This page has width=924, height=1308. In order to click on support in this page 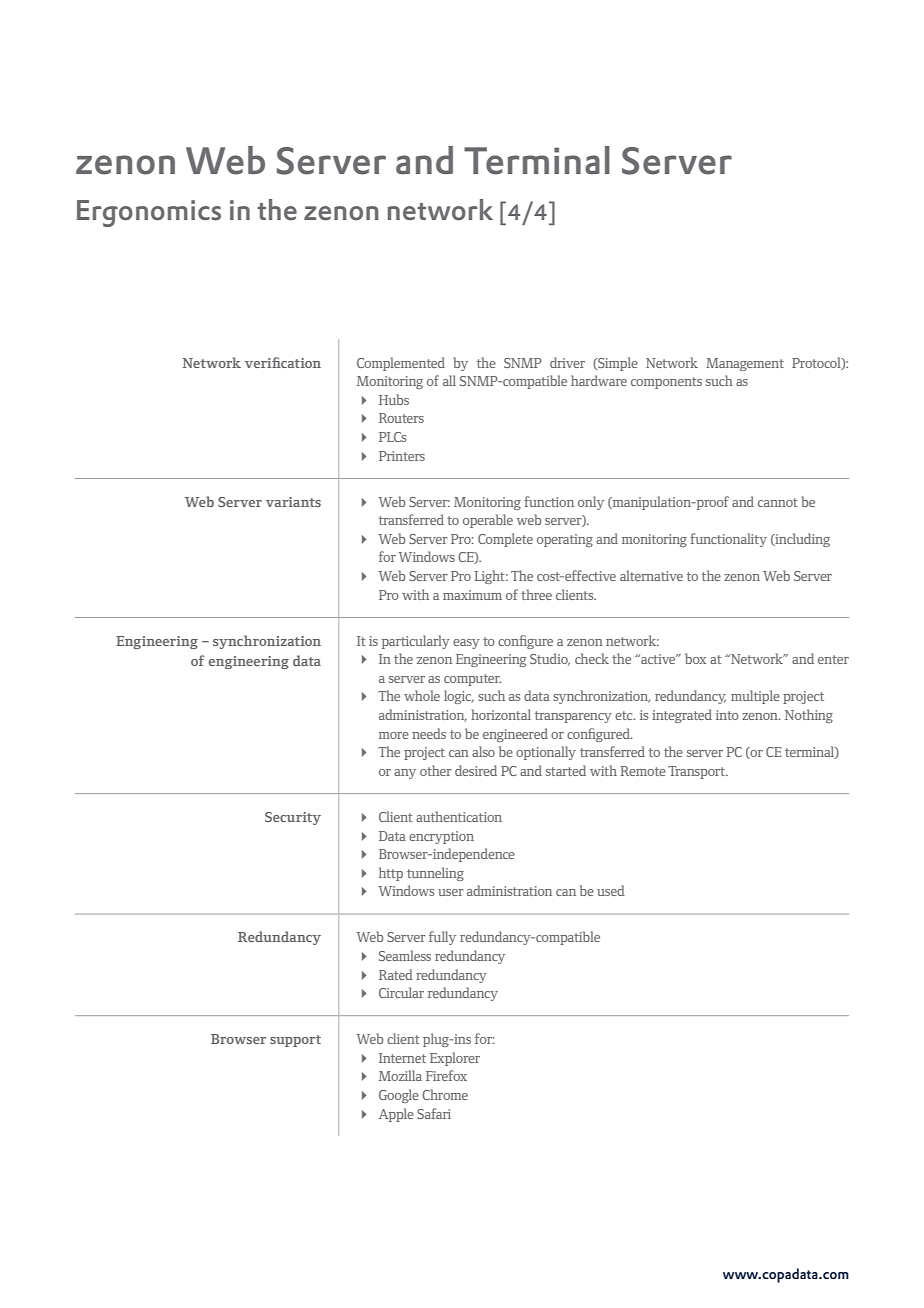, I will do `click(295, 1041)`.
